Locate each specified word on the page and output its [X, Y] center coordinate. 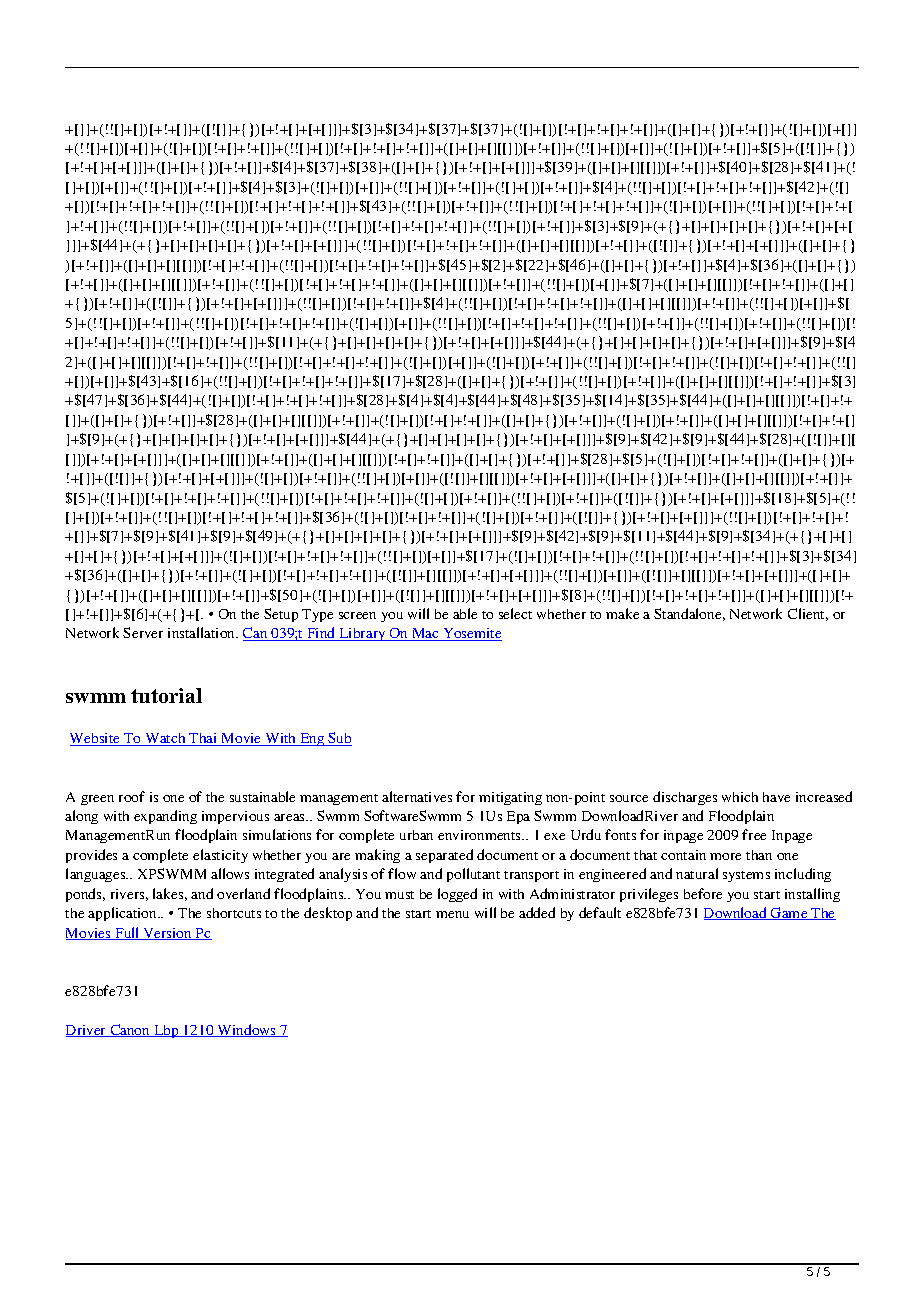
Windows [247, 1030]
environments [481, 835]
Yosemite [471, 634]
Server [143, 632]
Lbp [166, 1031]
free [754, 834]
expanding [165, 817]
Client [808, 614]
